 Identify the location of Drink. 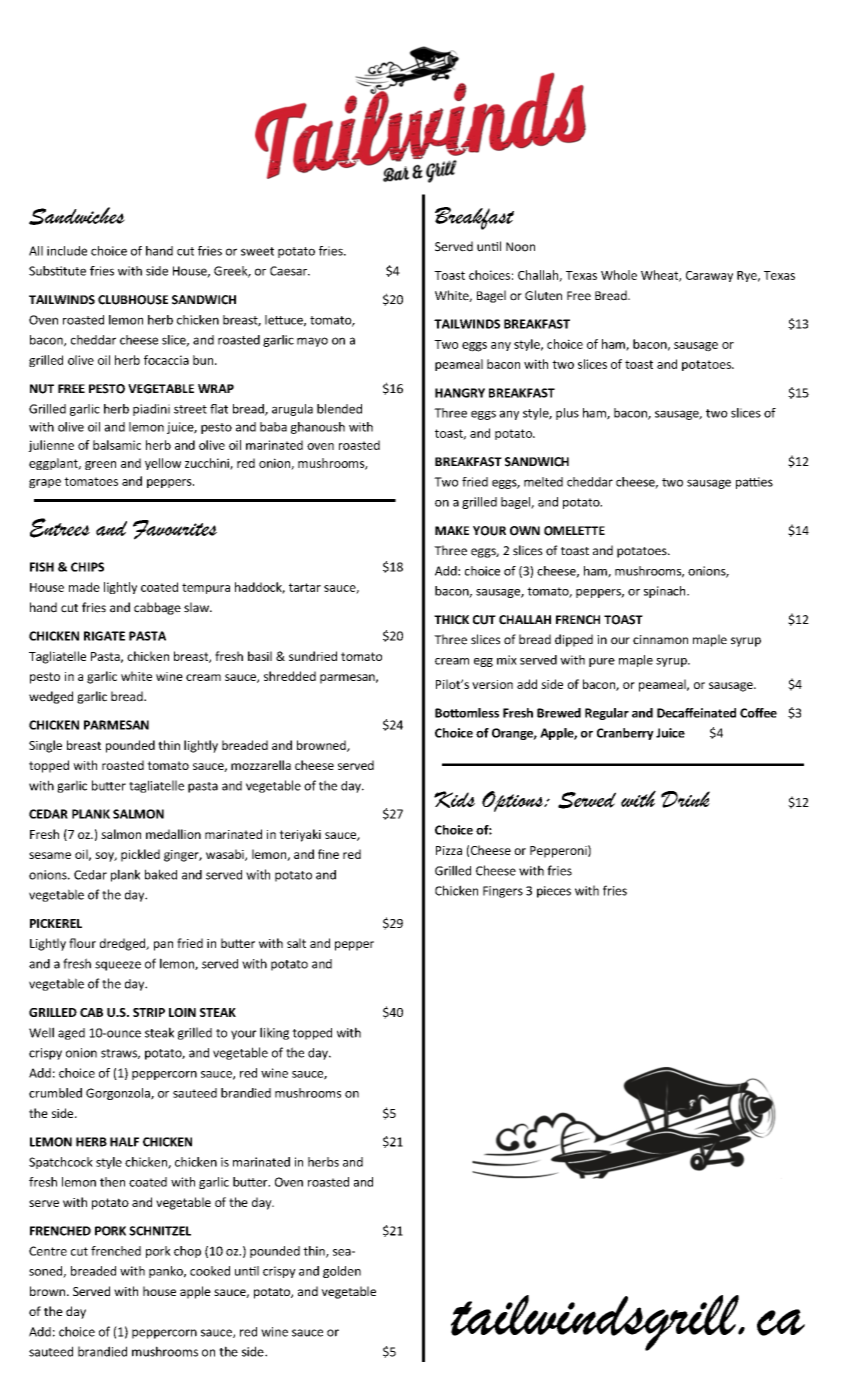
(685, 799).
